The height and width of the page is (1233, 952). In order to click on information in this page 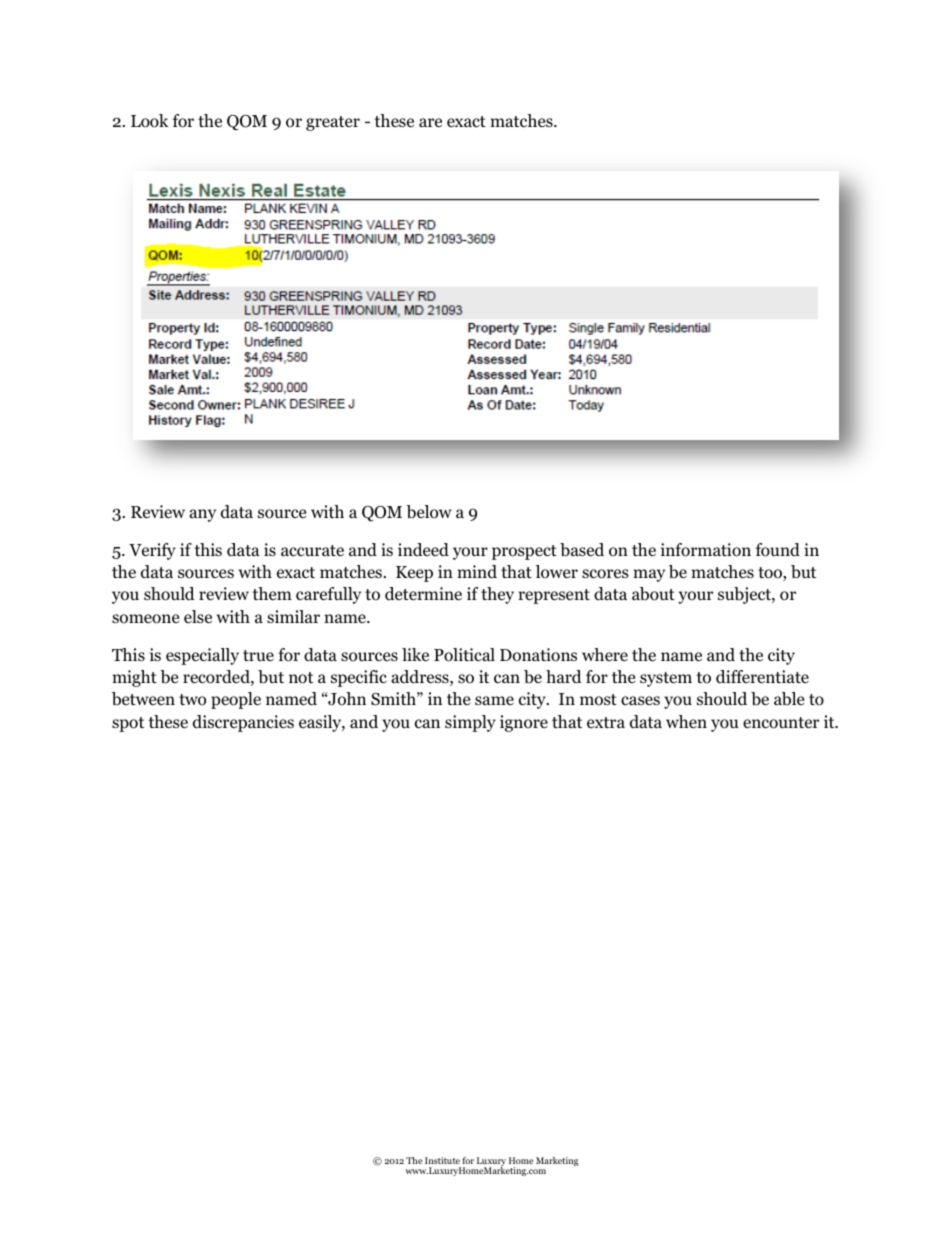, I will do `click(706, 550)`.
